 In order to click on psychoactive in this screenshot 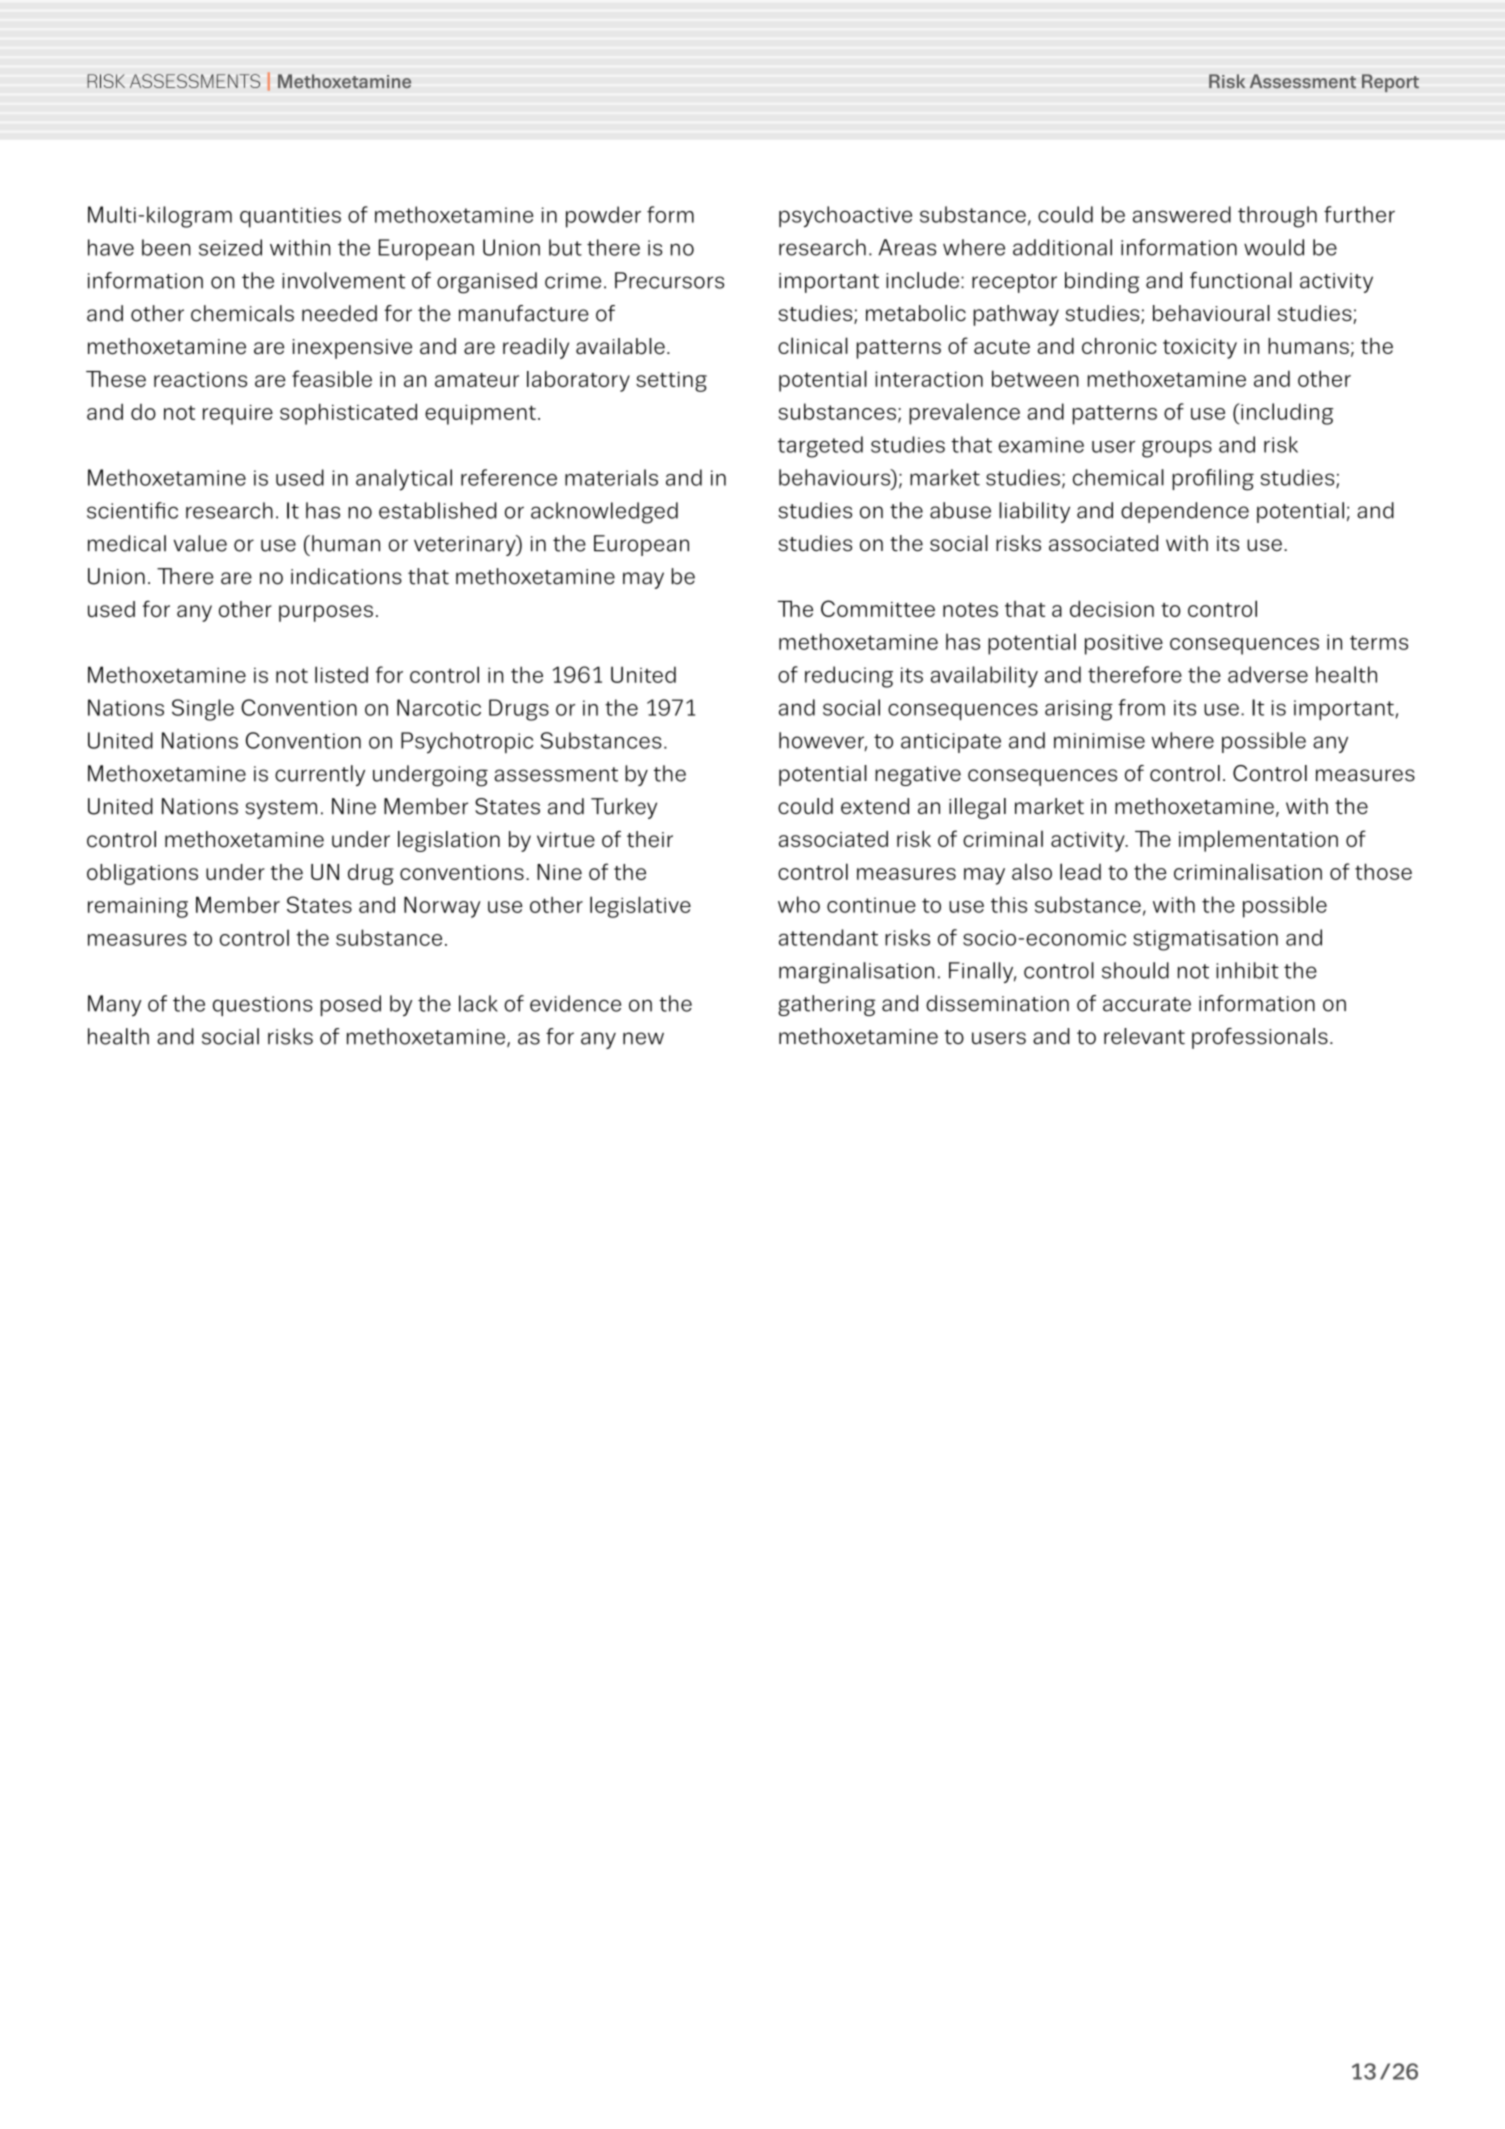, I will do `click(845, 217)`.
